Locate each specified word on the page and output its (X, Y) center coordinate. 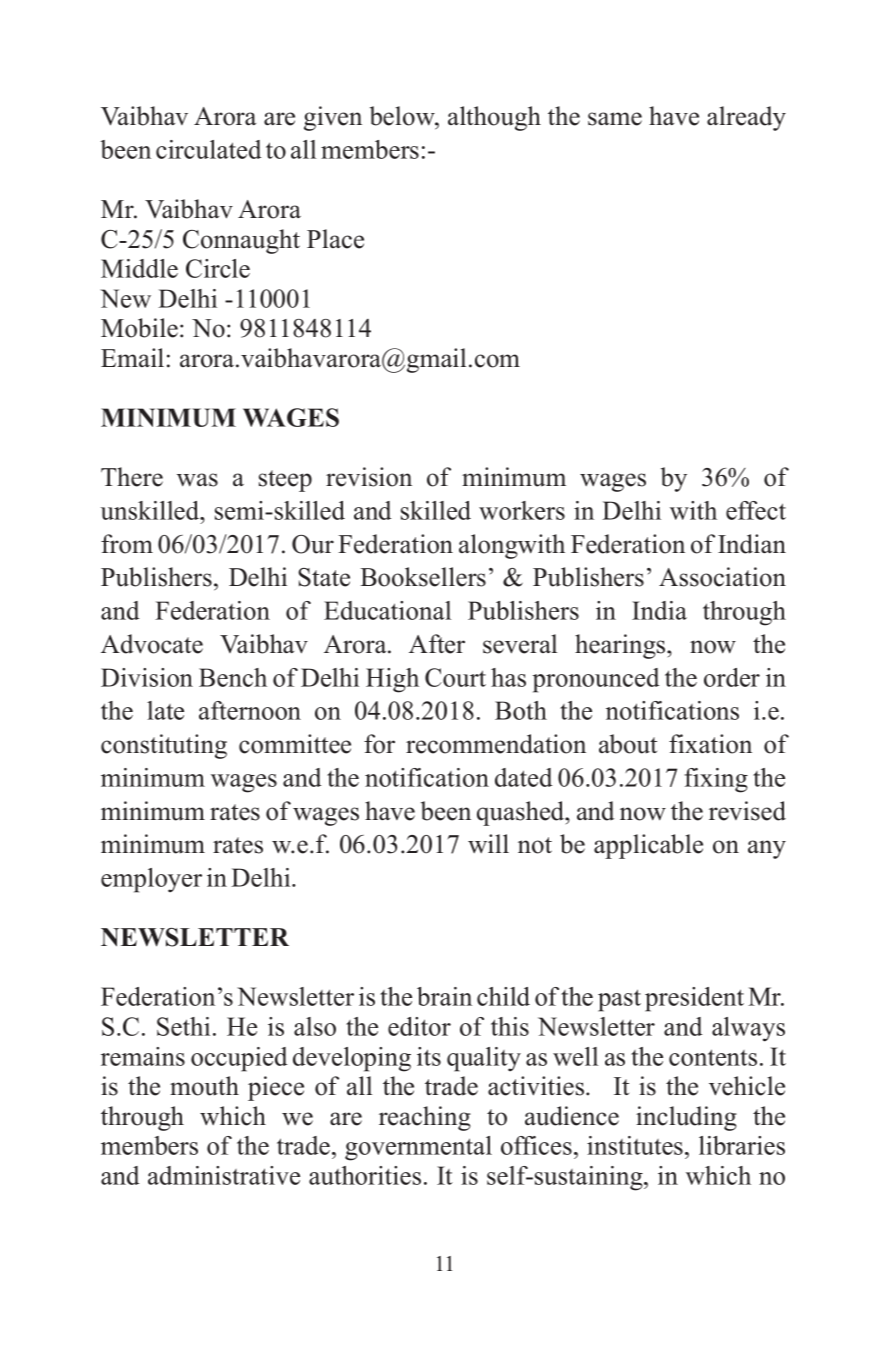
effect (756, 510)
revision (369, 477)
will (488, 843)
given (333, 118)
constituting (164, 746)
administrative (224, 1175)
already (746, 118)
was (197, 480)
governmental (418, 1148)
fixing (716, 780)
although (494, 118)
